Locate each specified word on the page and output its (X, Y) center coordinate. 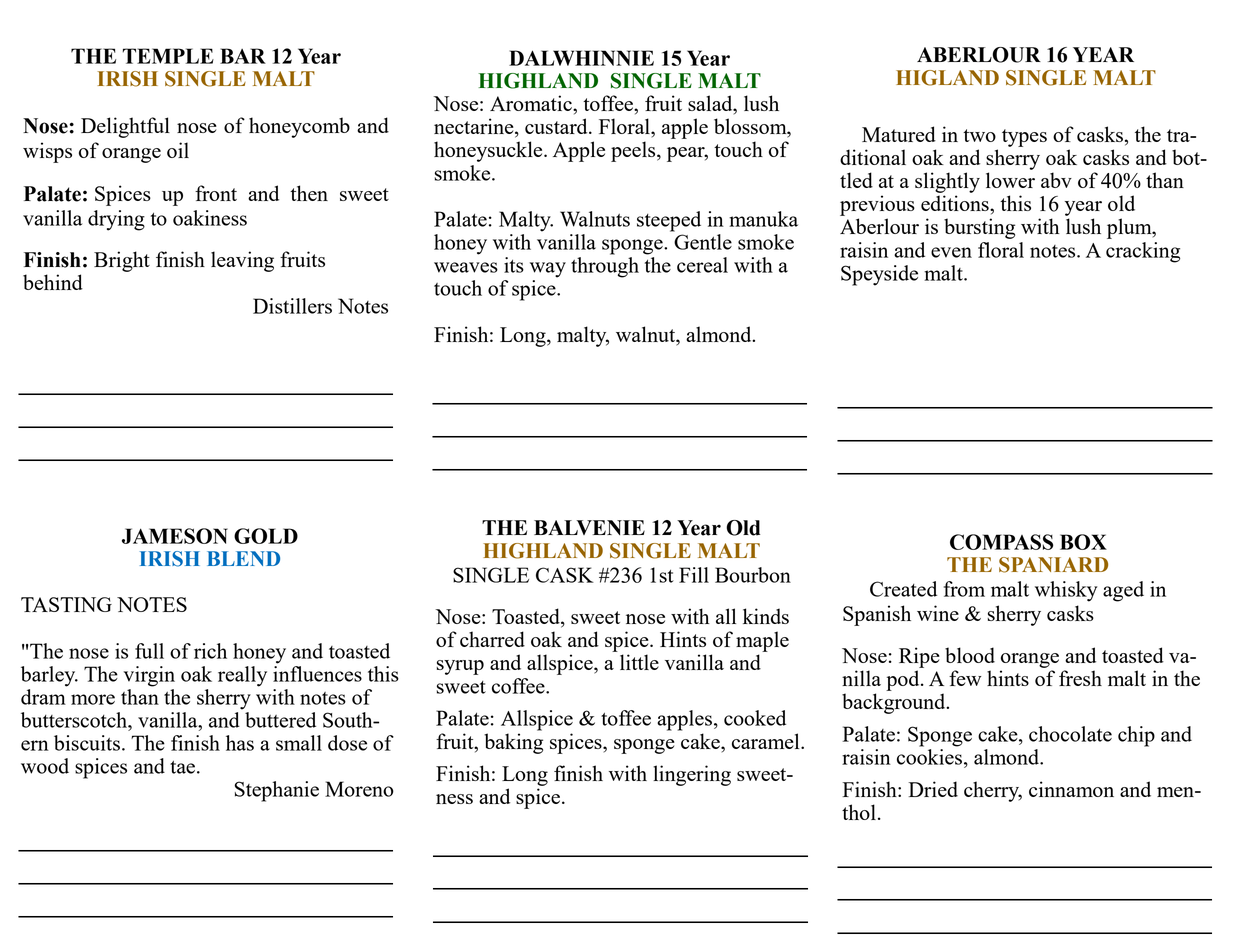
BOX (1083, 542)
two (979, 135)
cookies (931, 757)
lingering (692, 775)
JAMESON (175, 536)
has (240, 743)
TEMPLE (168, 56)
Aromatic (532, 103)
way (548, 270)
